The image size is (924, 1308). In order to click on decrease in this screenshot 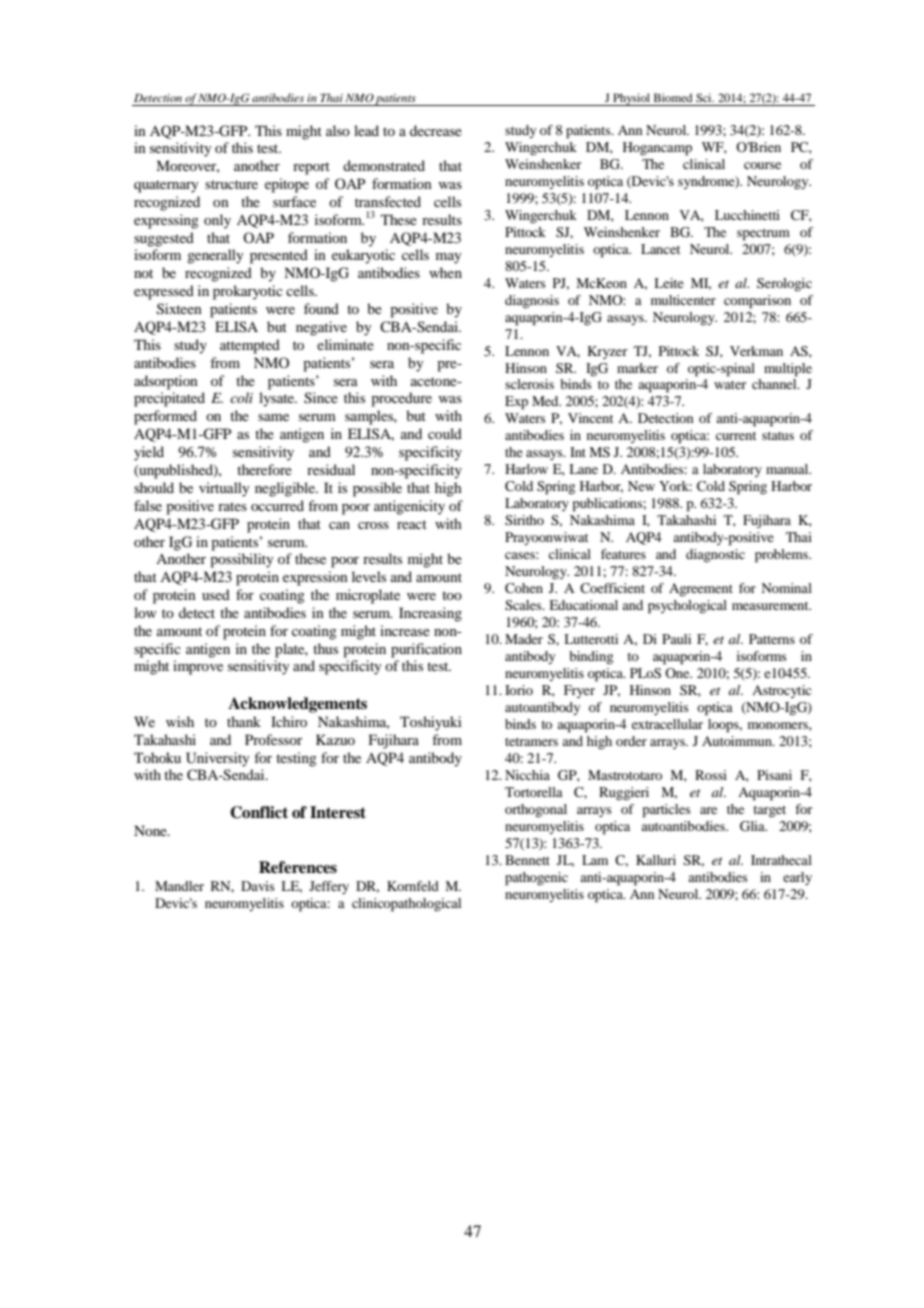, I will do `click(436, 130)`.
